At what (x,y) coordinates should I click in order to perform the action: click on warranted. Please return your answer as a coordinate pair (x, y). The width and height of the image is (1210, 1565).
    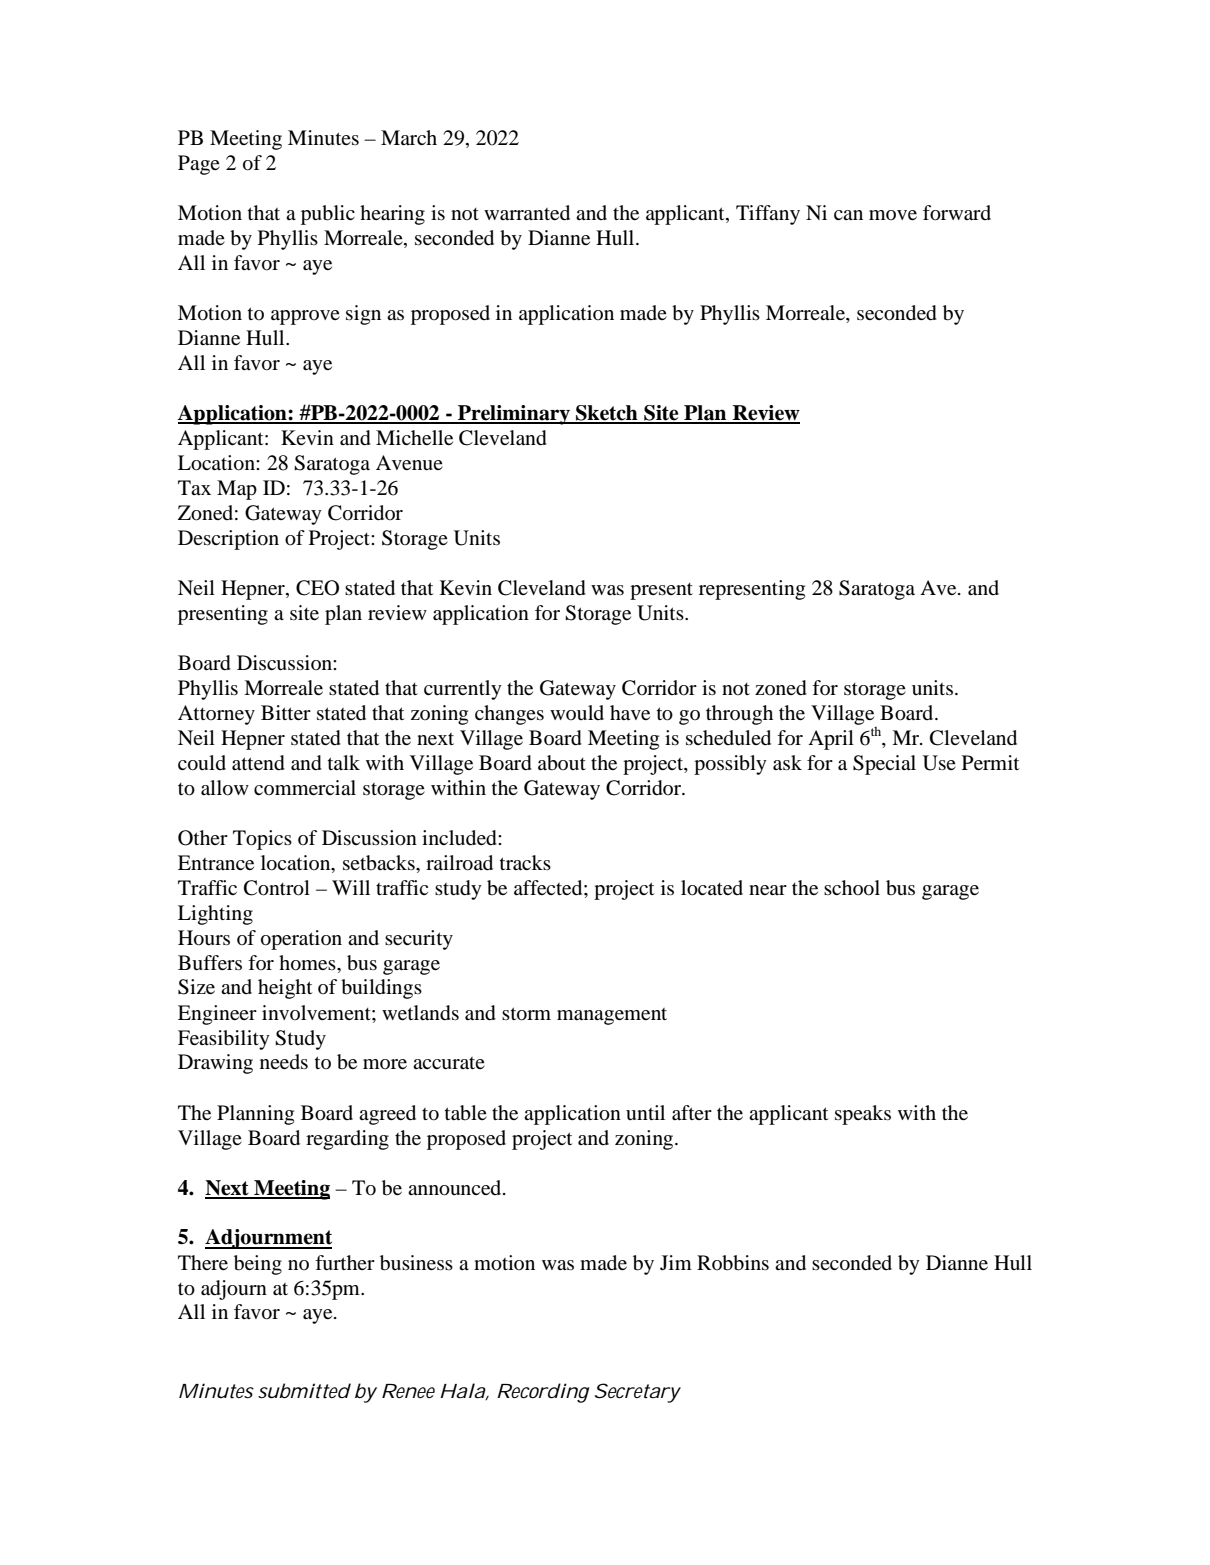
    Looking at the image, I should click on (527, 213).
